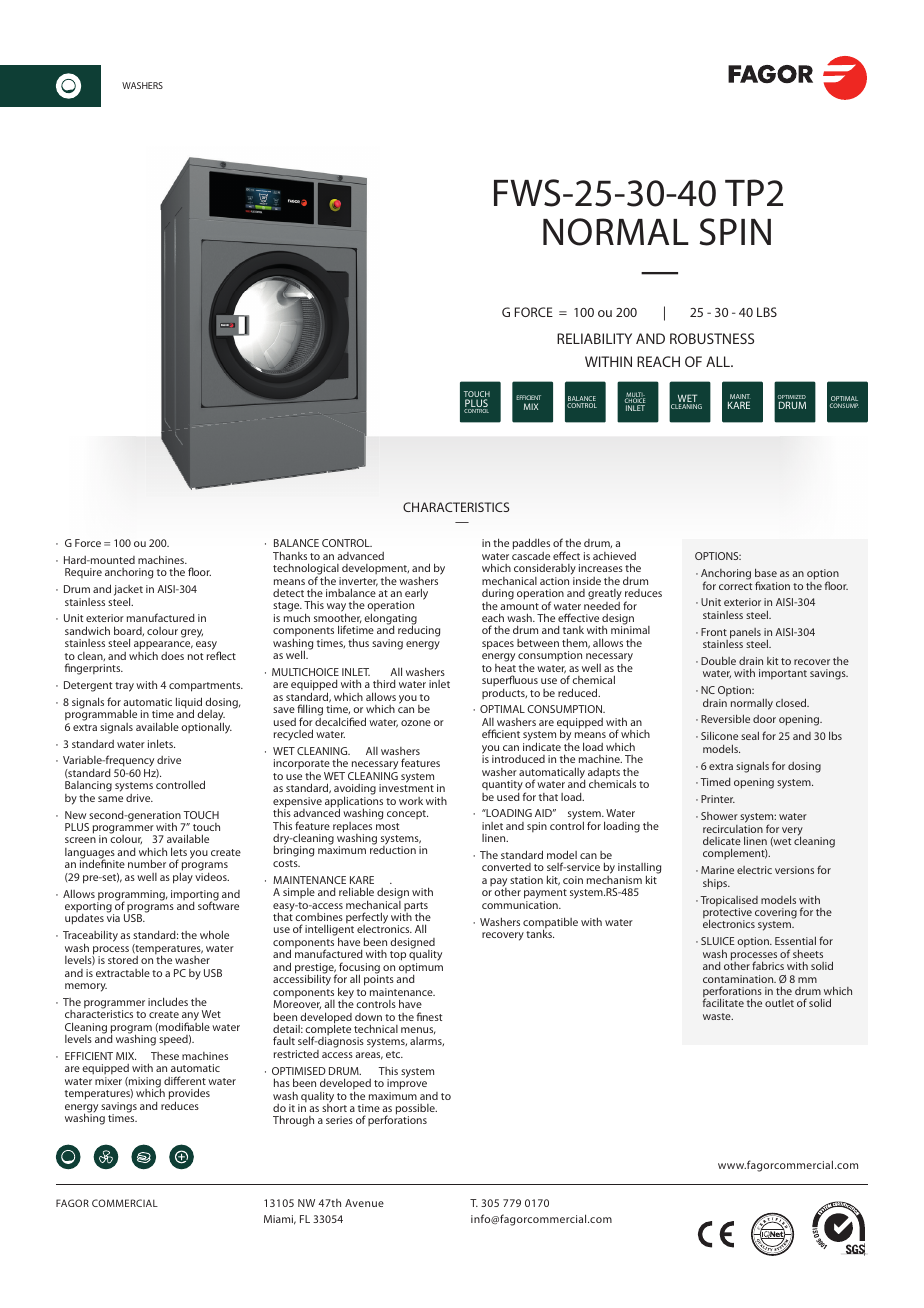 This document has height=1308, width=924. Describe the element at coordinates (594, 338) in the document. I see `RELIABILITY` at that location.
